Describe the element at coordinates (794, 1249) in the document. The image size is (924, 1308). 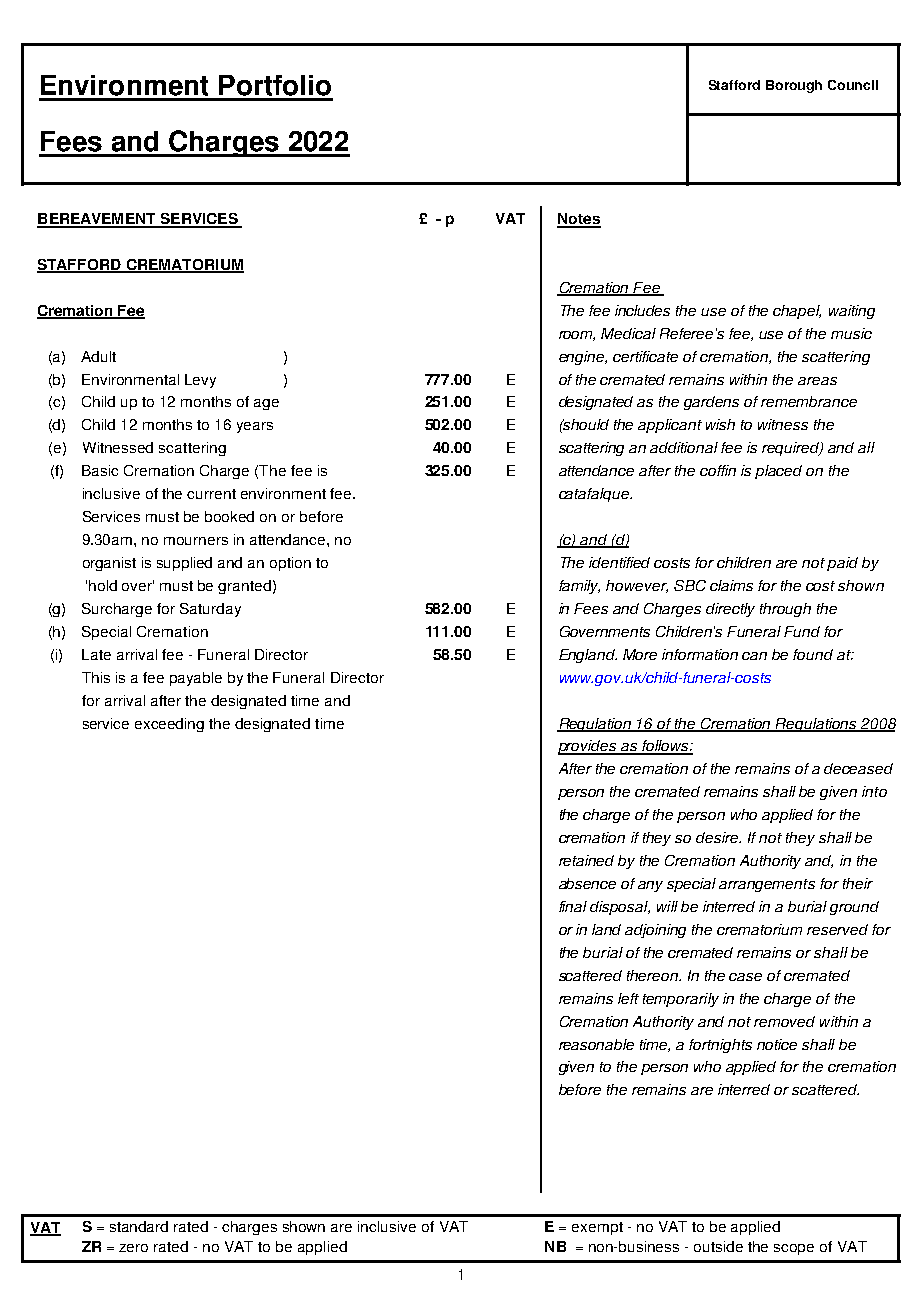
I see `scope` at that location.
